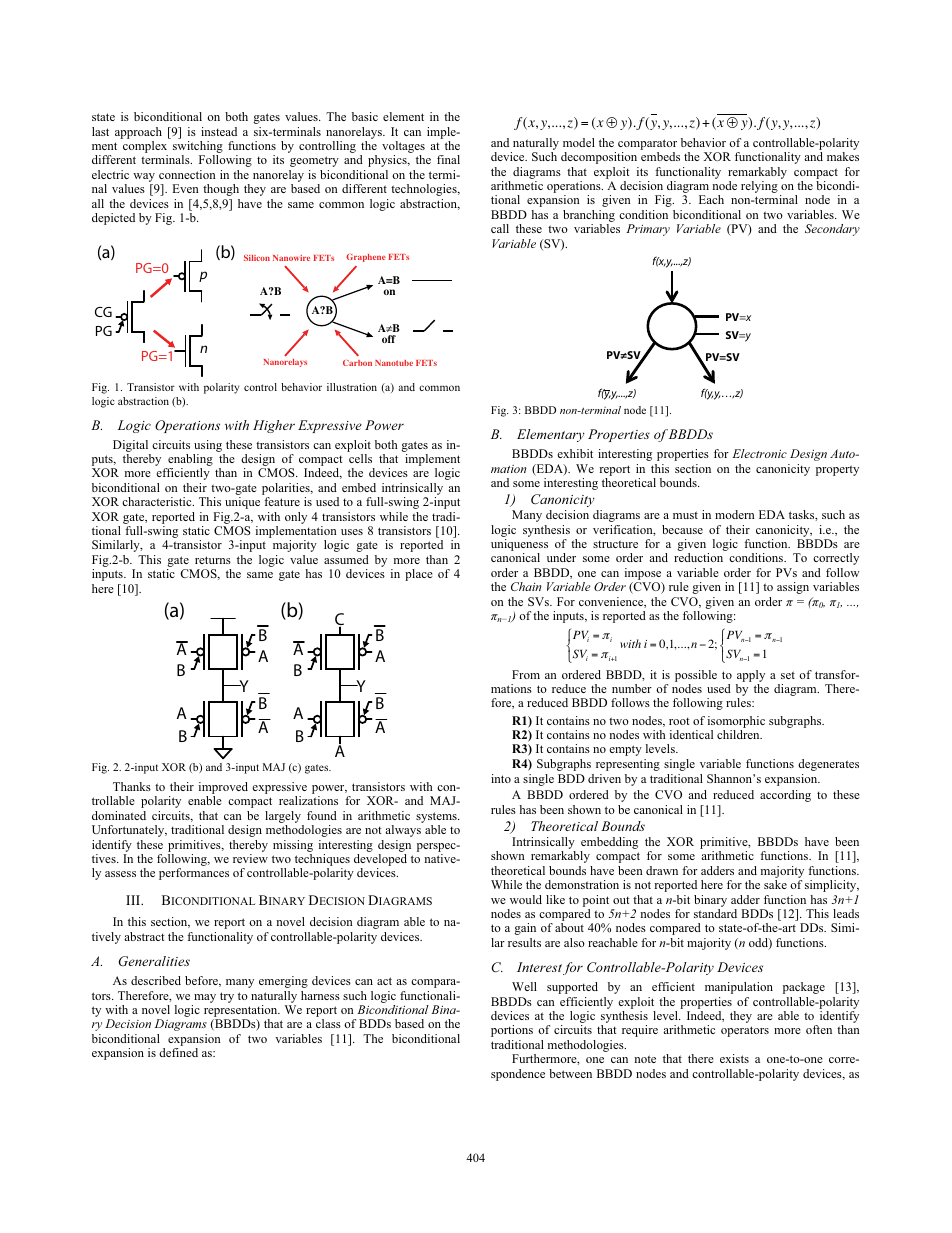 This document has width=952, height=1233. Describe the element at coordinates (223, 789) in the document. I see `improved` at that location.
